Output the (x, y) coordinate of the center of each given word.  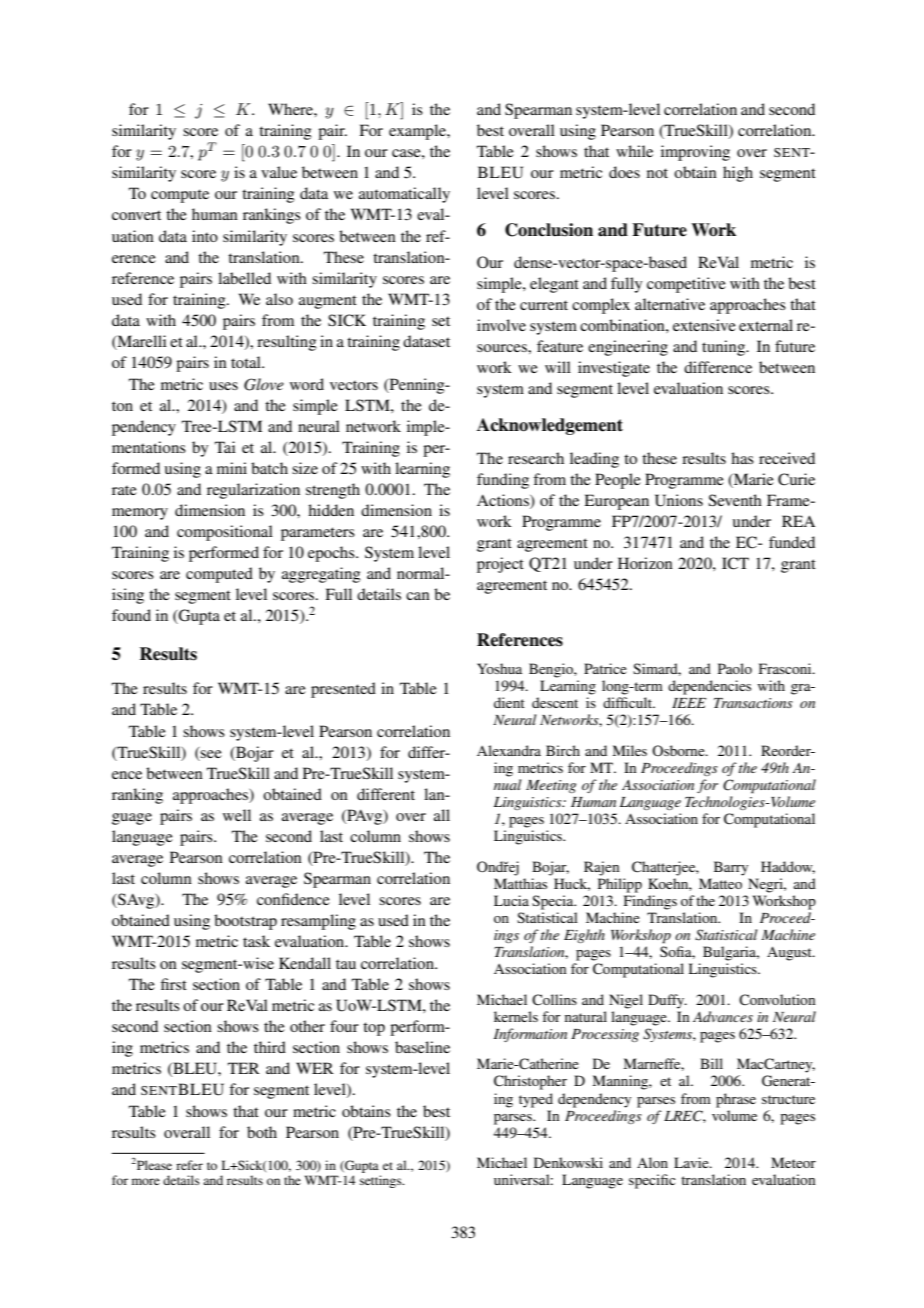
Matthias (520, 883)
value (279, 172)
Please (153, 1164)
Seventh (735, 500)
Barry (731, 868)
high (738, 174)
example (418, 132)
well (237, 815)
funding (503, 481)
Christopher (530, 1082)
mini (232, 468)
